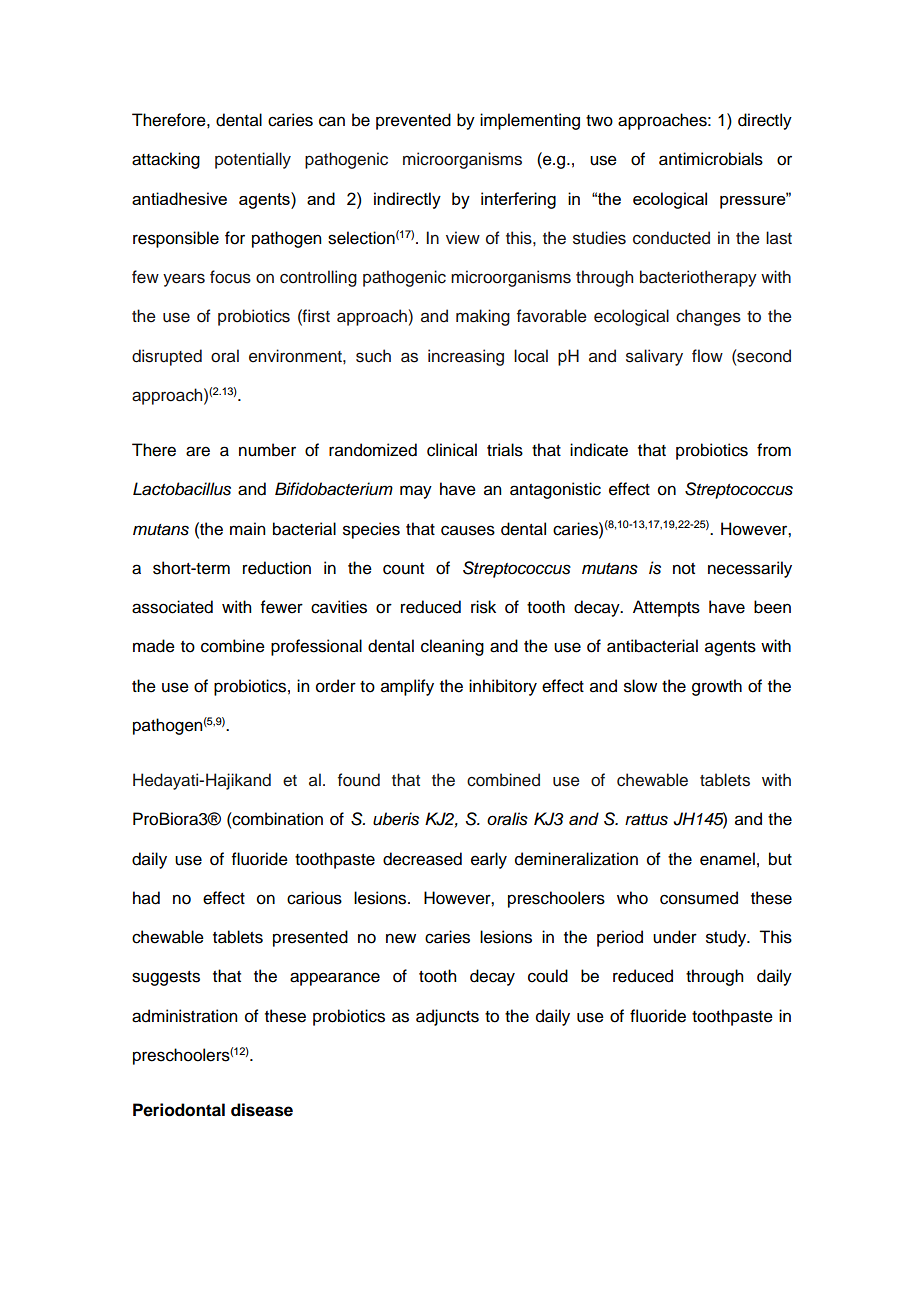  What do you see at coordinates (666, 608) in the image?
I see `Attempts` at bounding box center [666, 608].
